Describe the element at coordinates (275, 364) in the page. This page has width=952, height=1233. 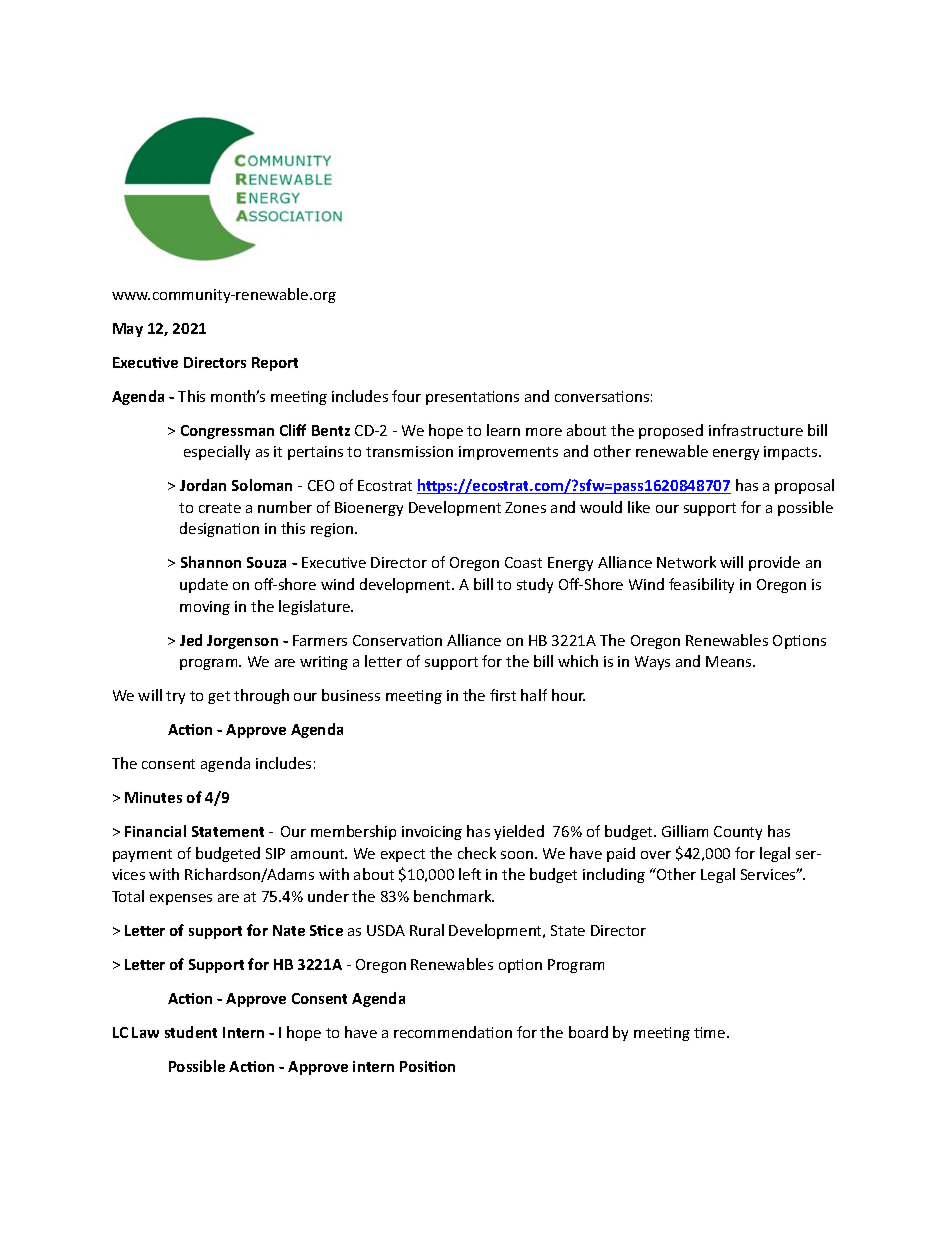
I see `Report` at that location.
